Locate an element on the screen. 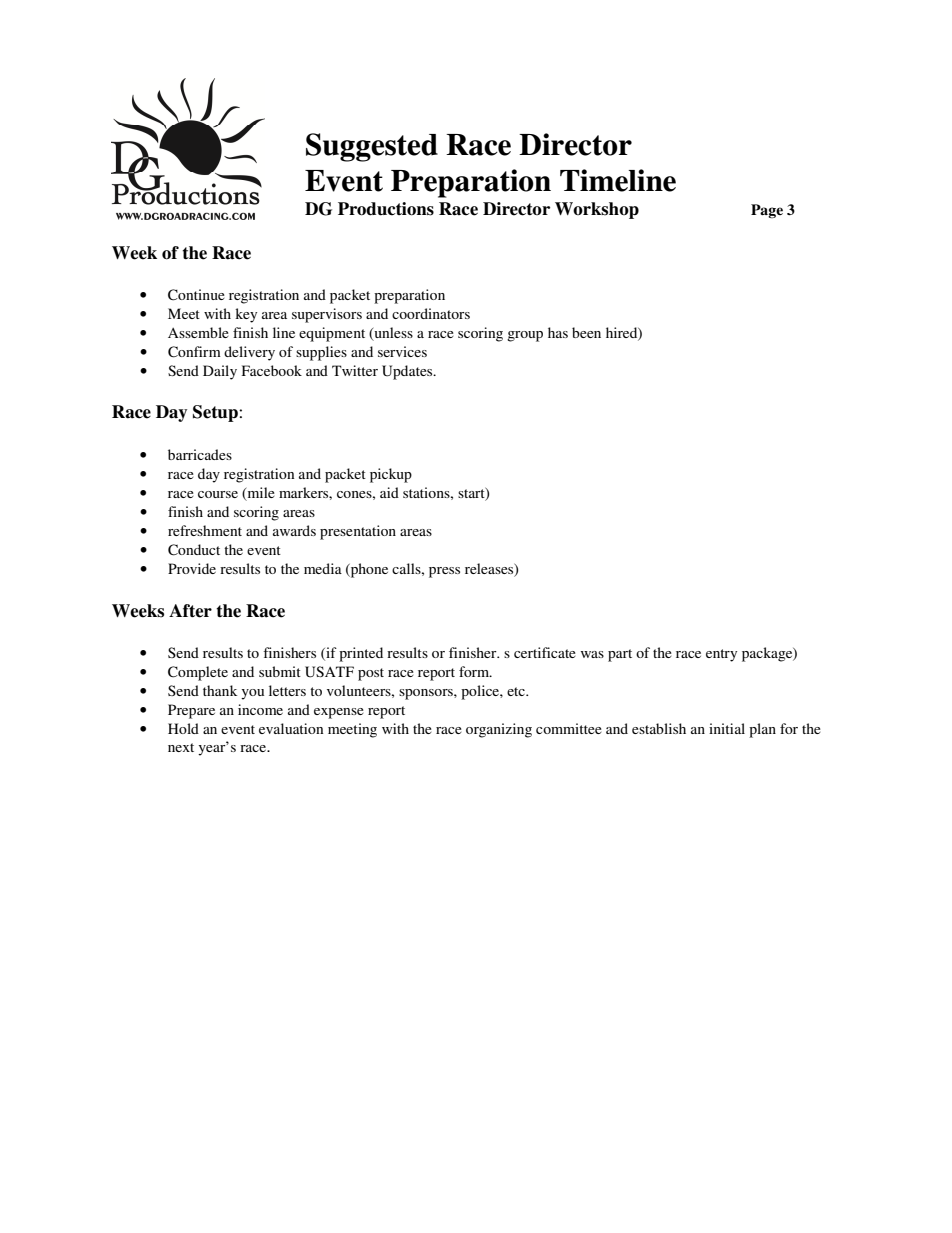  Suggested is located at coordinates (372, 147).
